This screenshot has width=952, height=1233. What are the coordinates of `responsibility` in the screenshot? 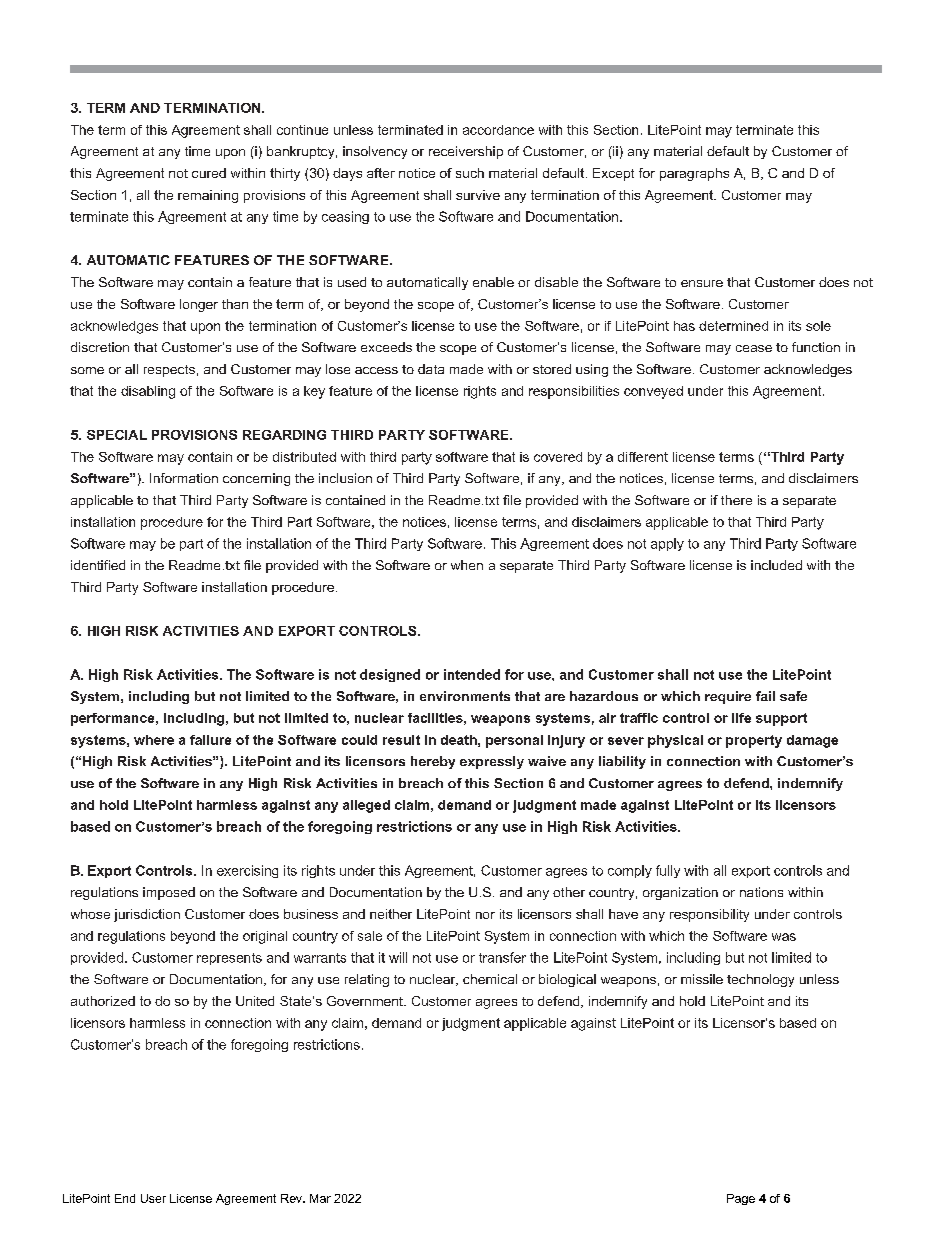 It's located at (709, 915).
